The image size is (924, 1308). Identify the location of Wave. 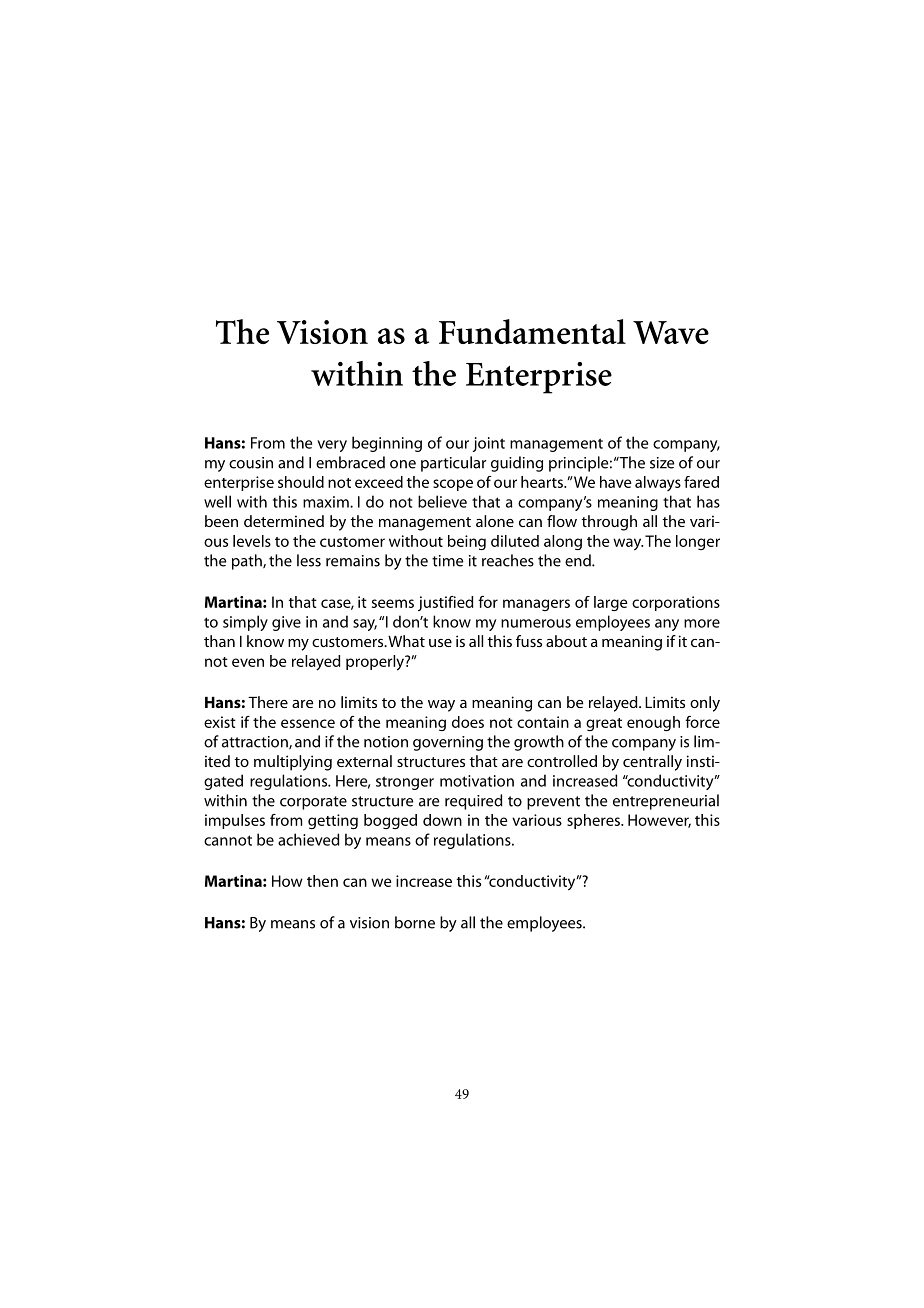
(671, 332).
